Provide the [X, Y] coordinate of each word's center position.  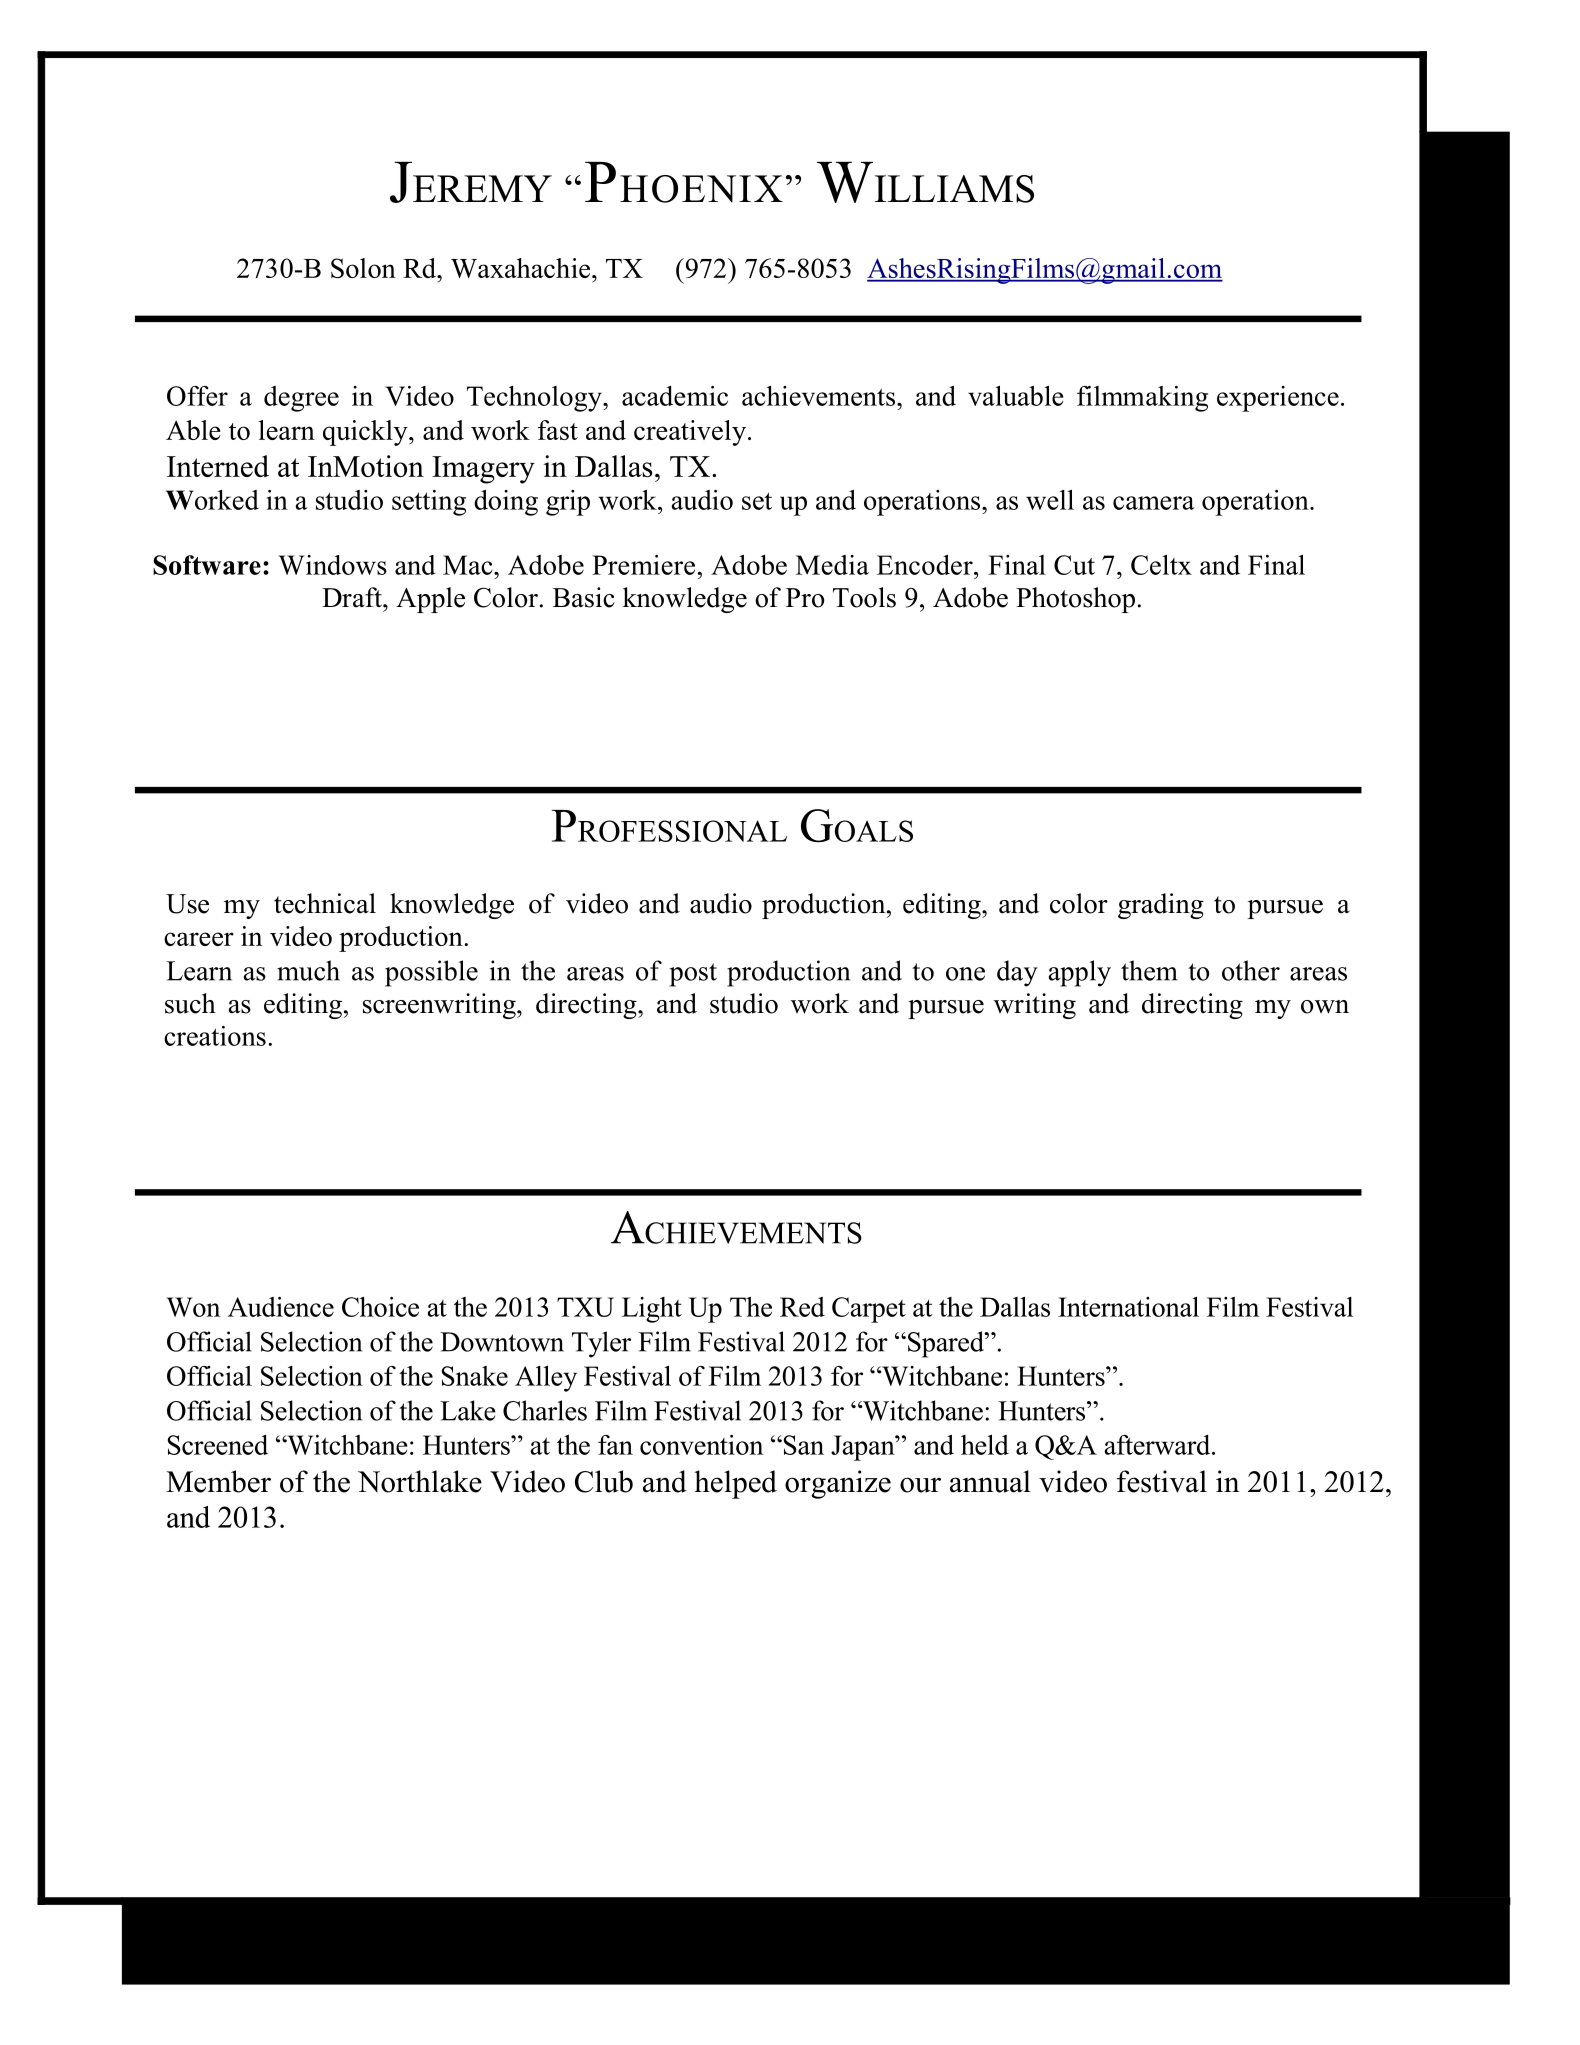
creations [215, 1036]
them [1149, 970]
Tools [864, 597]
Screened [218, 1445]
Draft [353, 597]
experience [1278, 399]
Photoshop [1075, 600]
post [693, 975]
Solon [363, 268]
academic [675, 396]
